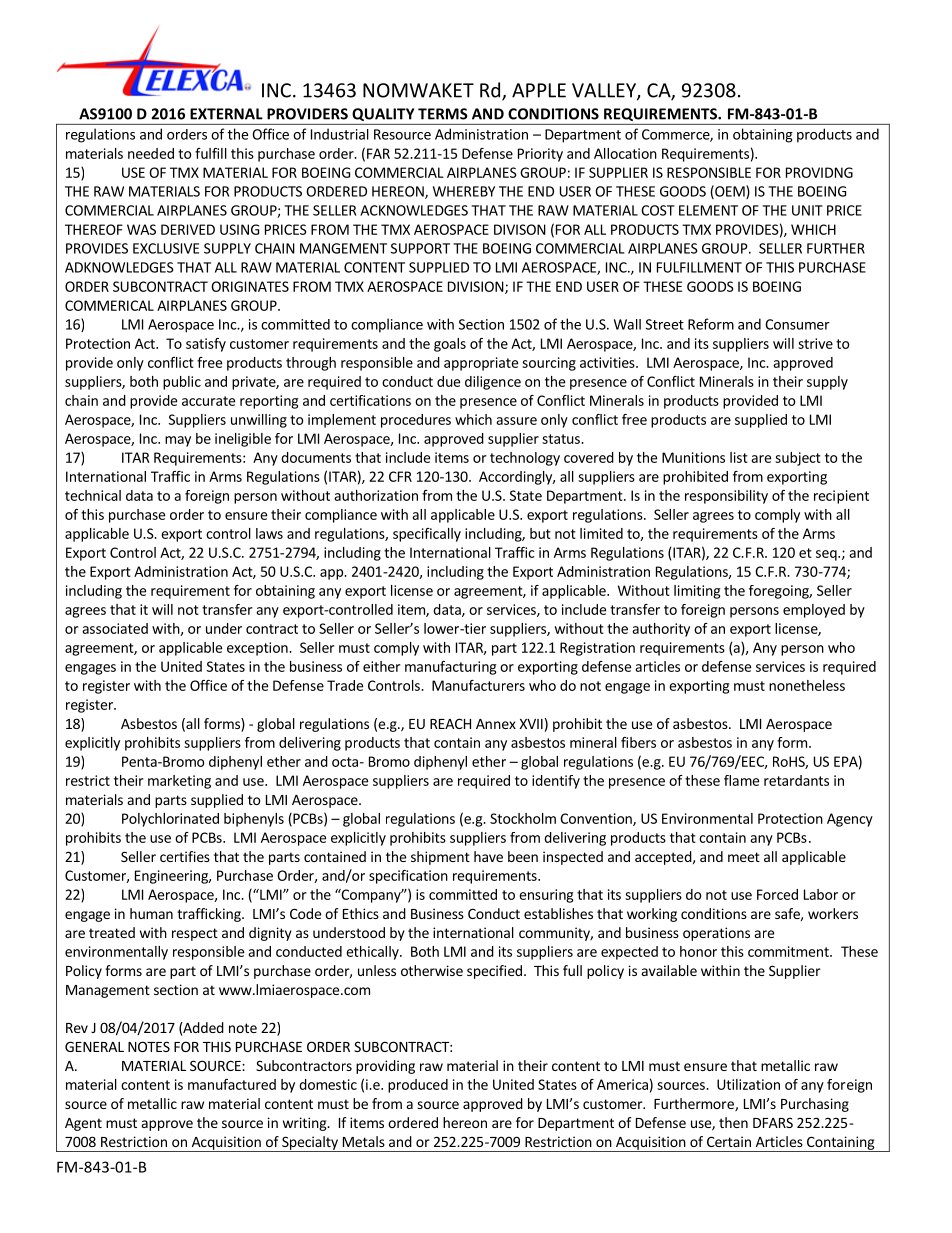 This screenshot has width=952, height=1233. What do you see at coordinates (443, 114) in the screenshot?
I see `TERMS` at bounding box center [443, 114].
